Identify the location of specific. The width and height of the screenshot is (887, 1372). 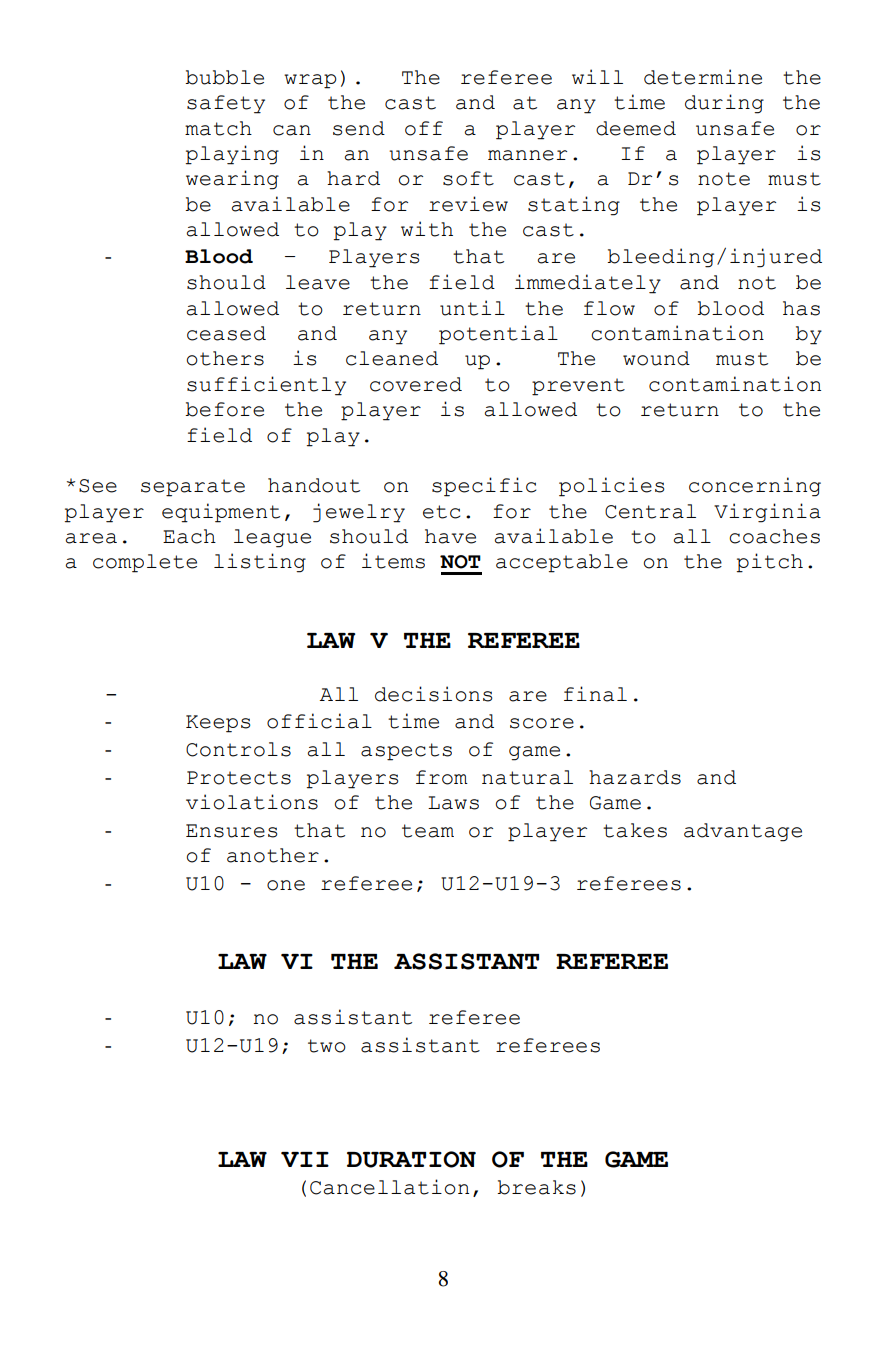
(484, 487).
